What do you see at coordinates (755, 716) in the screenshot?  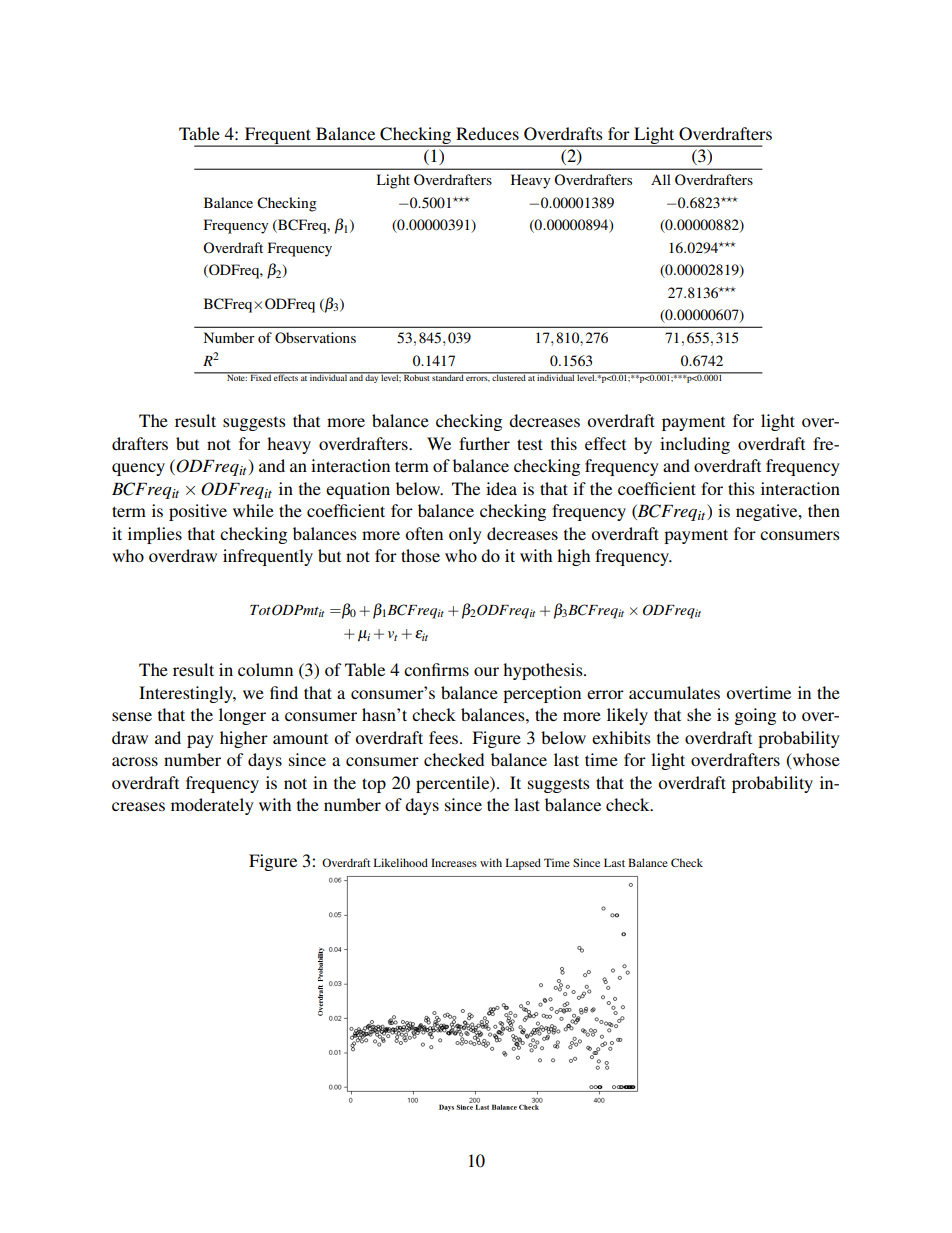 I see `going` at bounding box center [755, 716].
